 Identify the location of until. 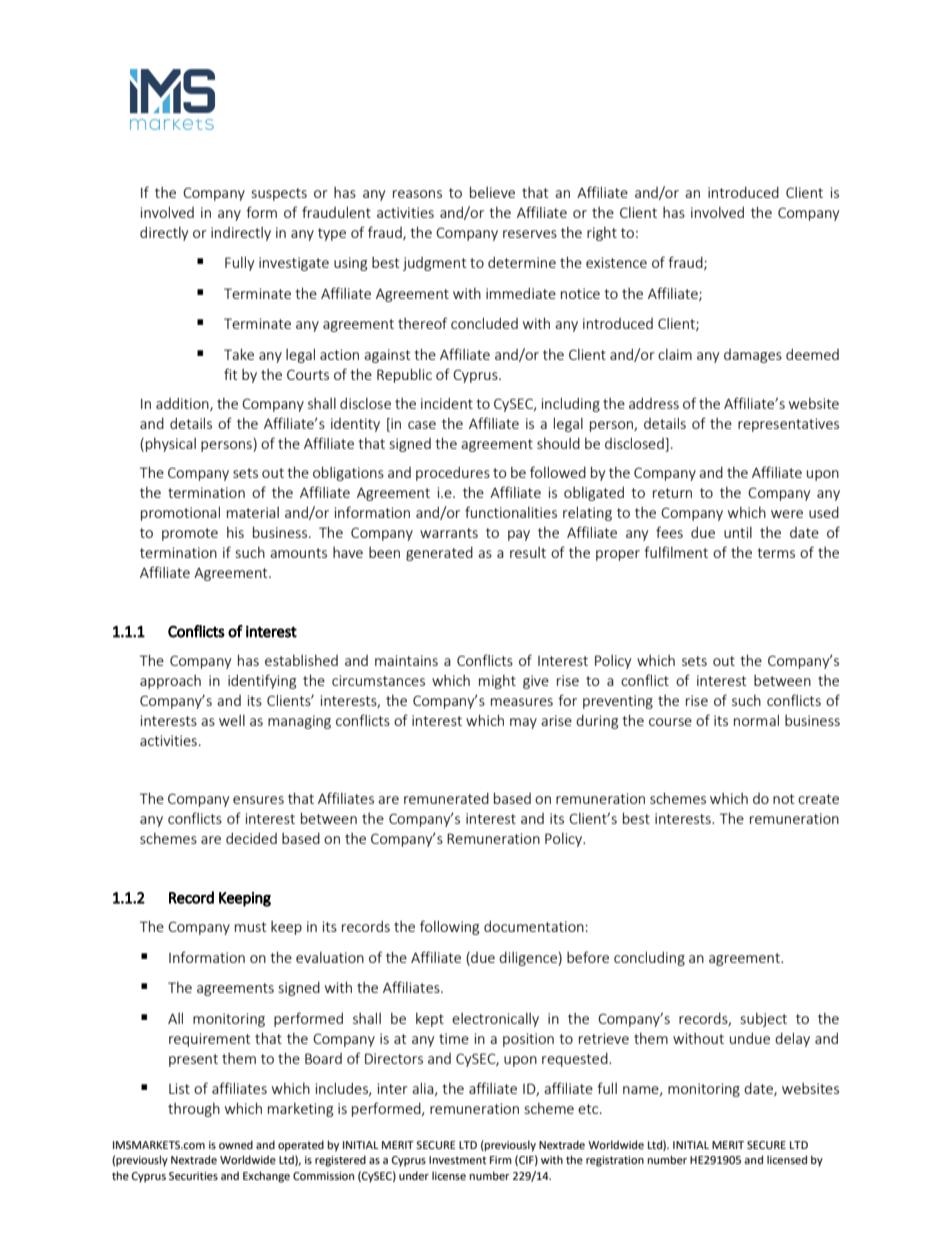
(738, 532).
